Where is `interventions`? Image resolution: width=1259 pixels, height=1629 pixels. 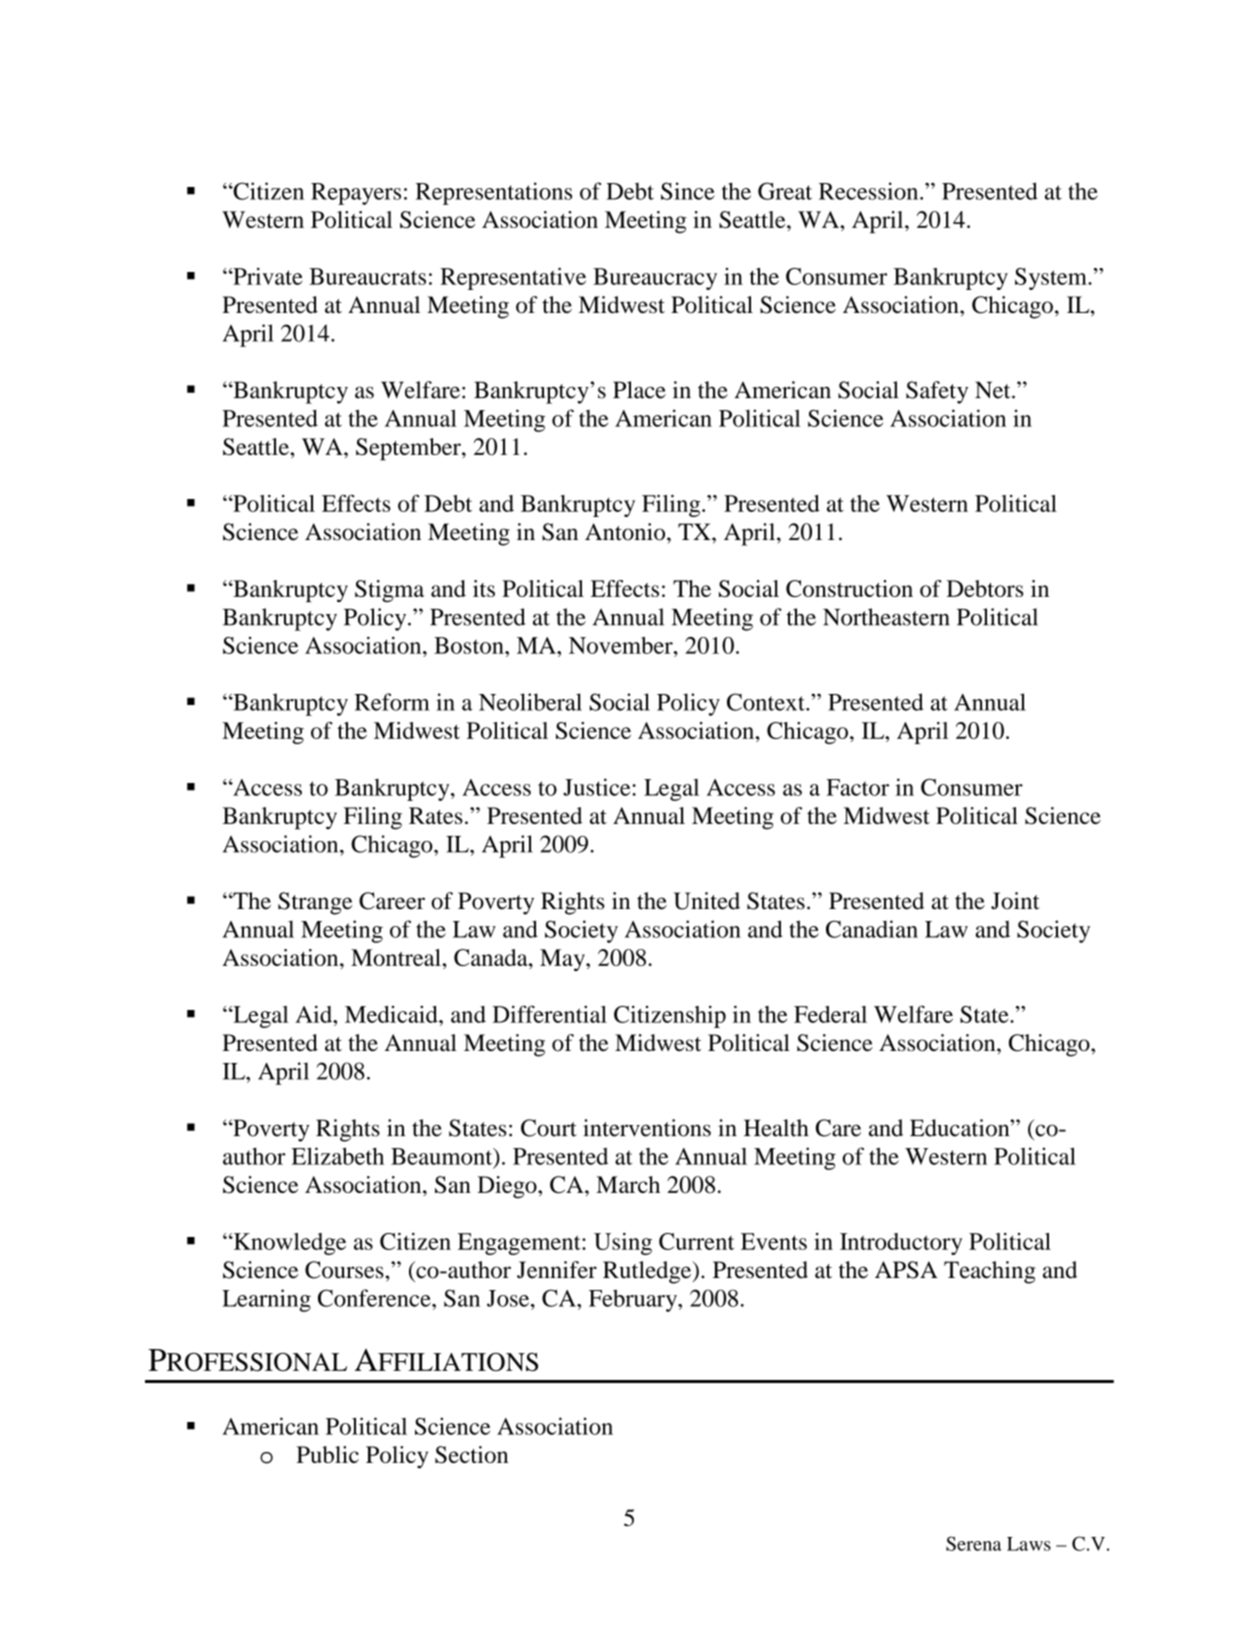 interventions is located at coordinates (647, 1128).
